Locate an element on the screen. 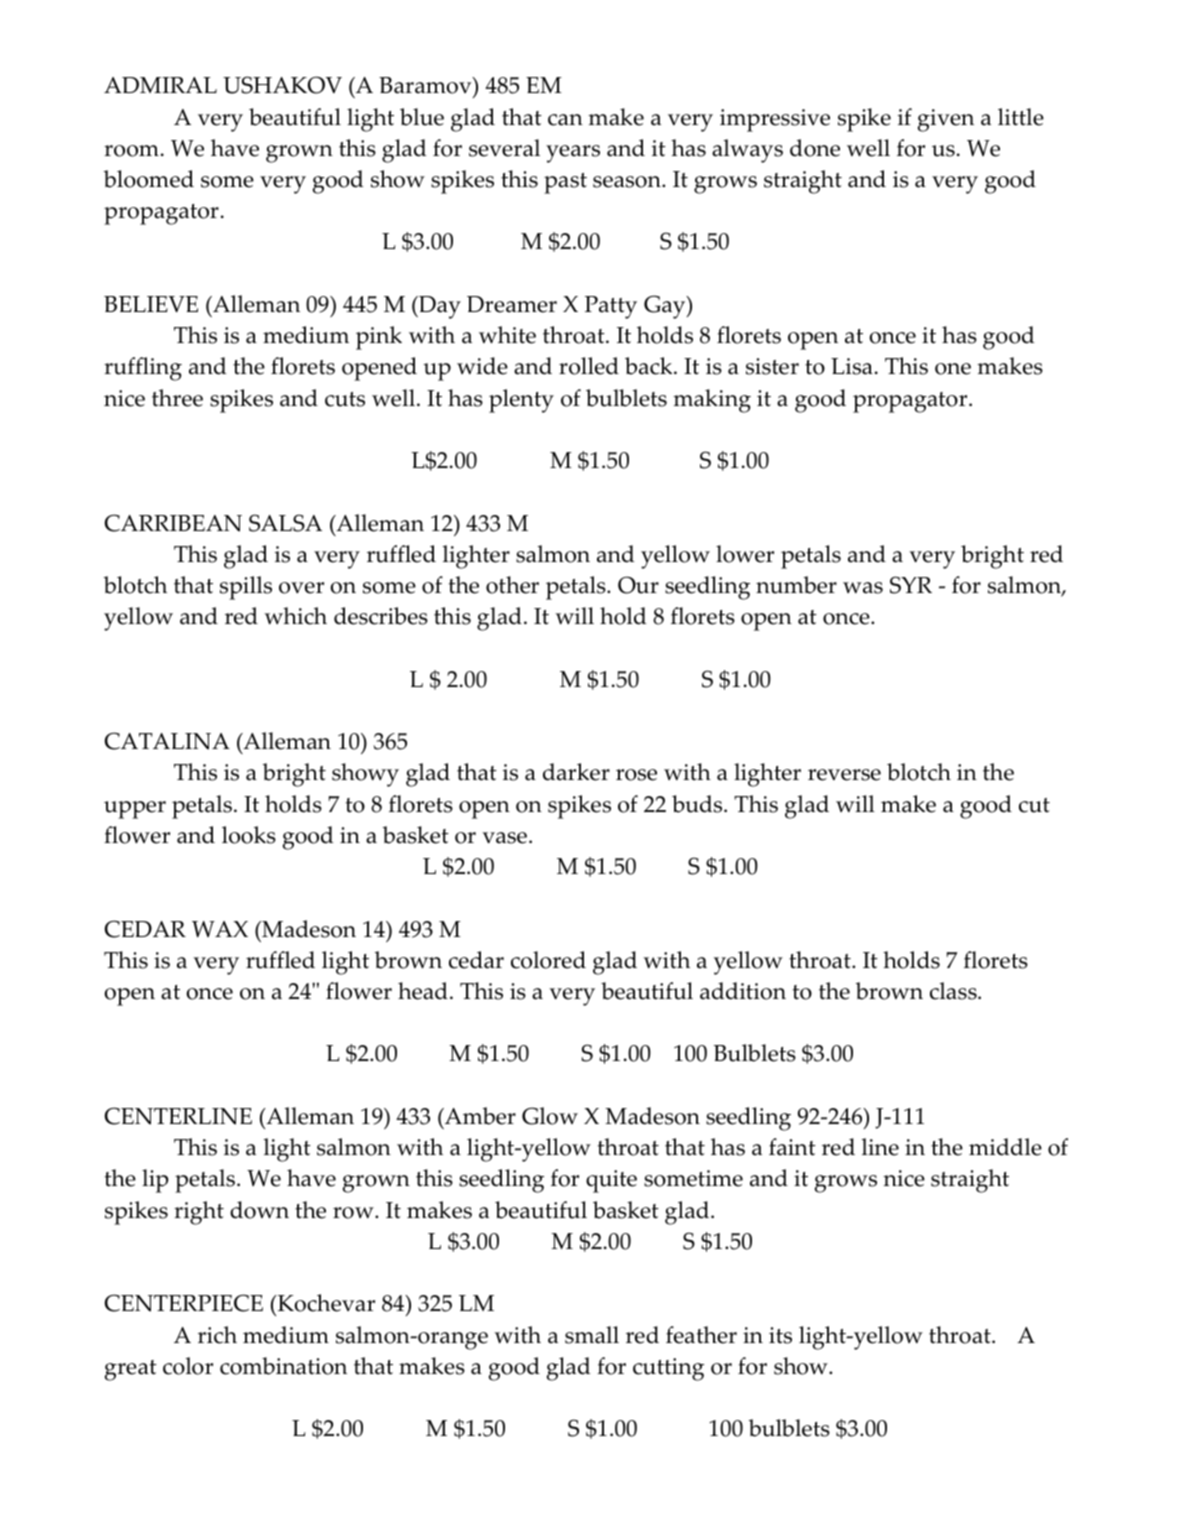 This screenshot has width=1181, height=1528. small is located at coordinates (592, 1335).
